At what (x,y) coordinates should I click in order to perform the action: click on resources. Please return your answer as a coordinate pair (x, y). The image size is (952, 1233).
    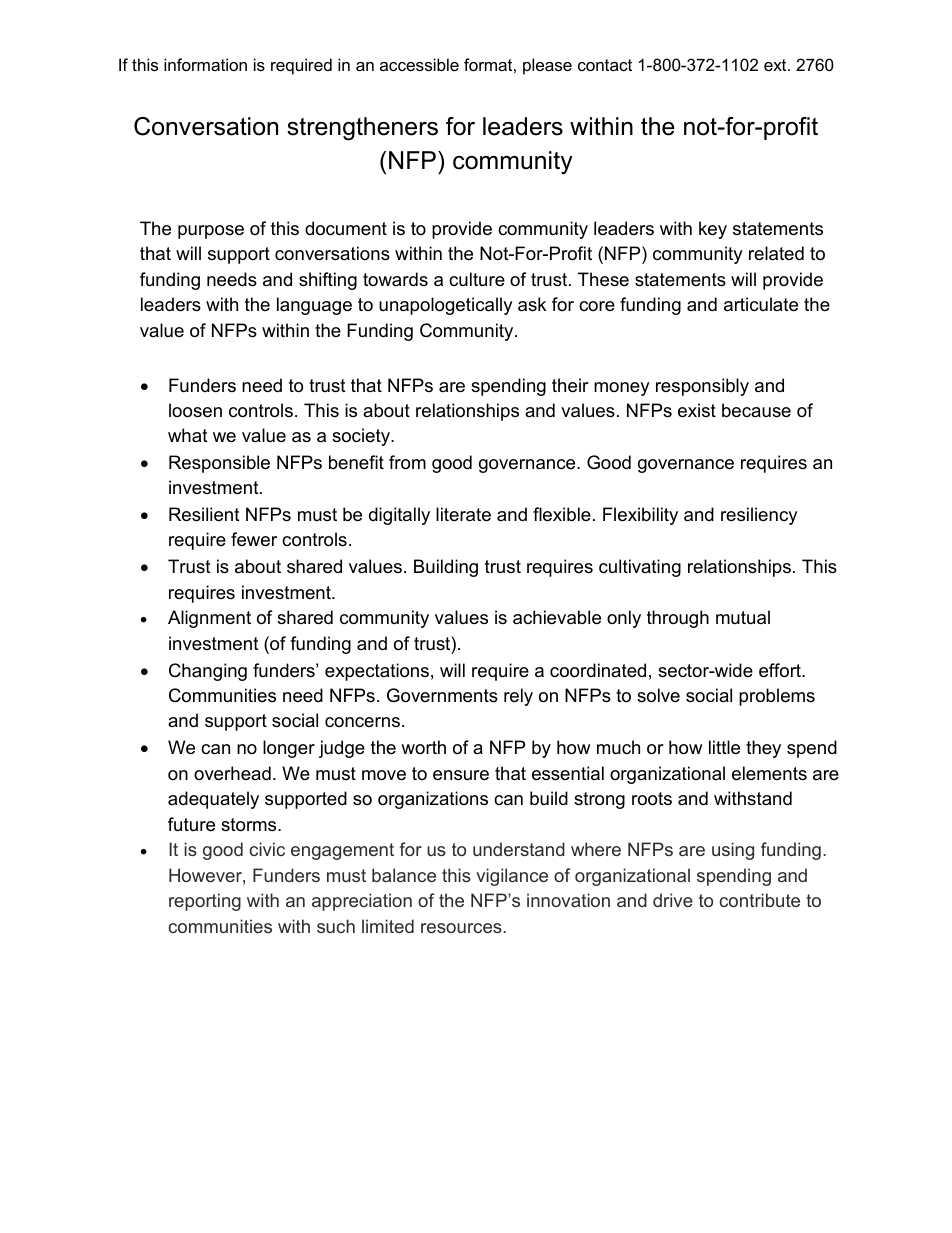
    Looking at the image, I should click on (462, 928).
